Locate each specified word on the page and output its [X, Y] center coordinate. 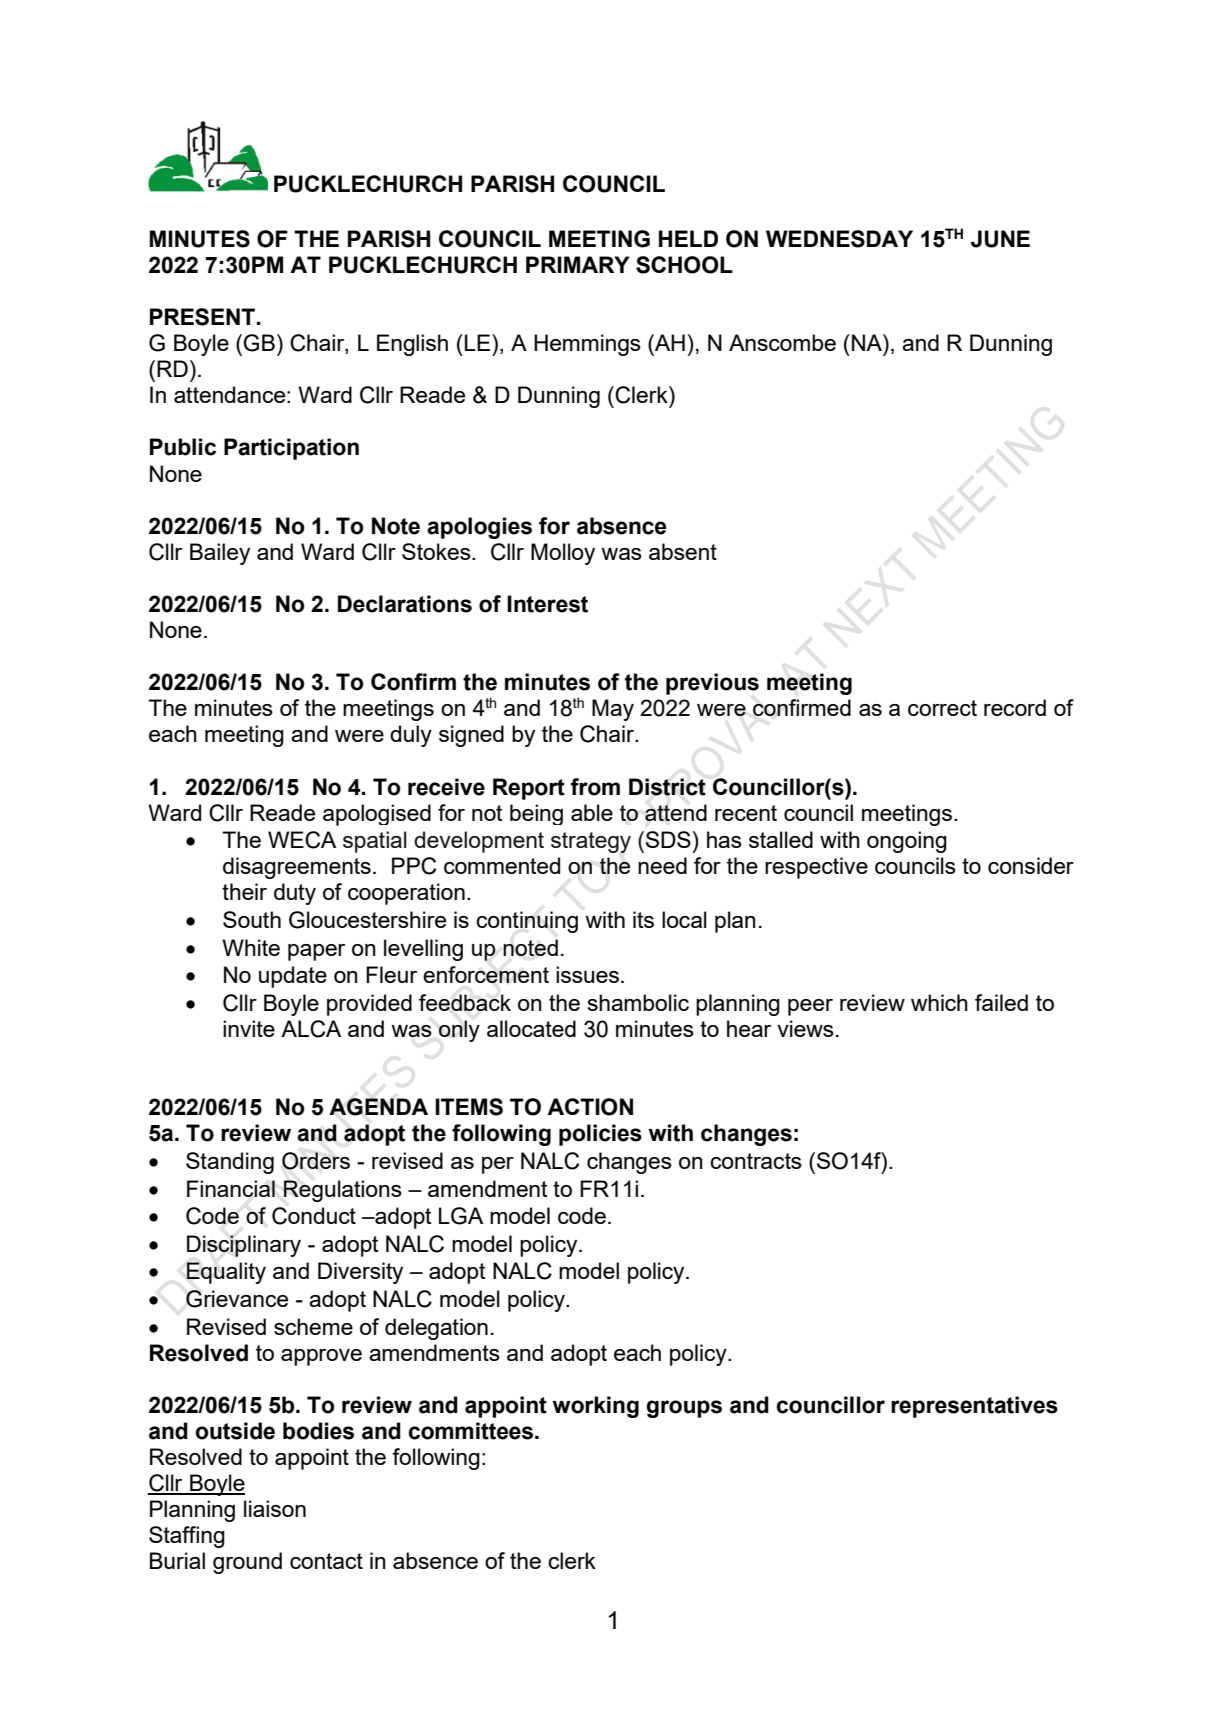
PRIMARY [577, 264]
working [596, 1407]
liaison [275, 1508]
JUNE [1000, 239]
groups [684, 1409]
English [412, 345]
